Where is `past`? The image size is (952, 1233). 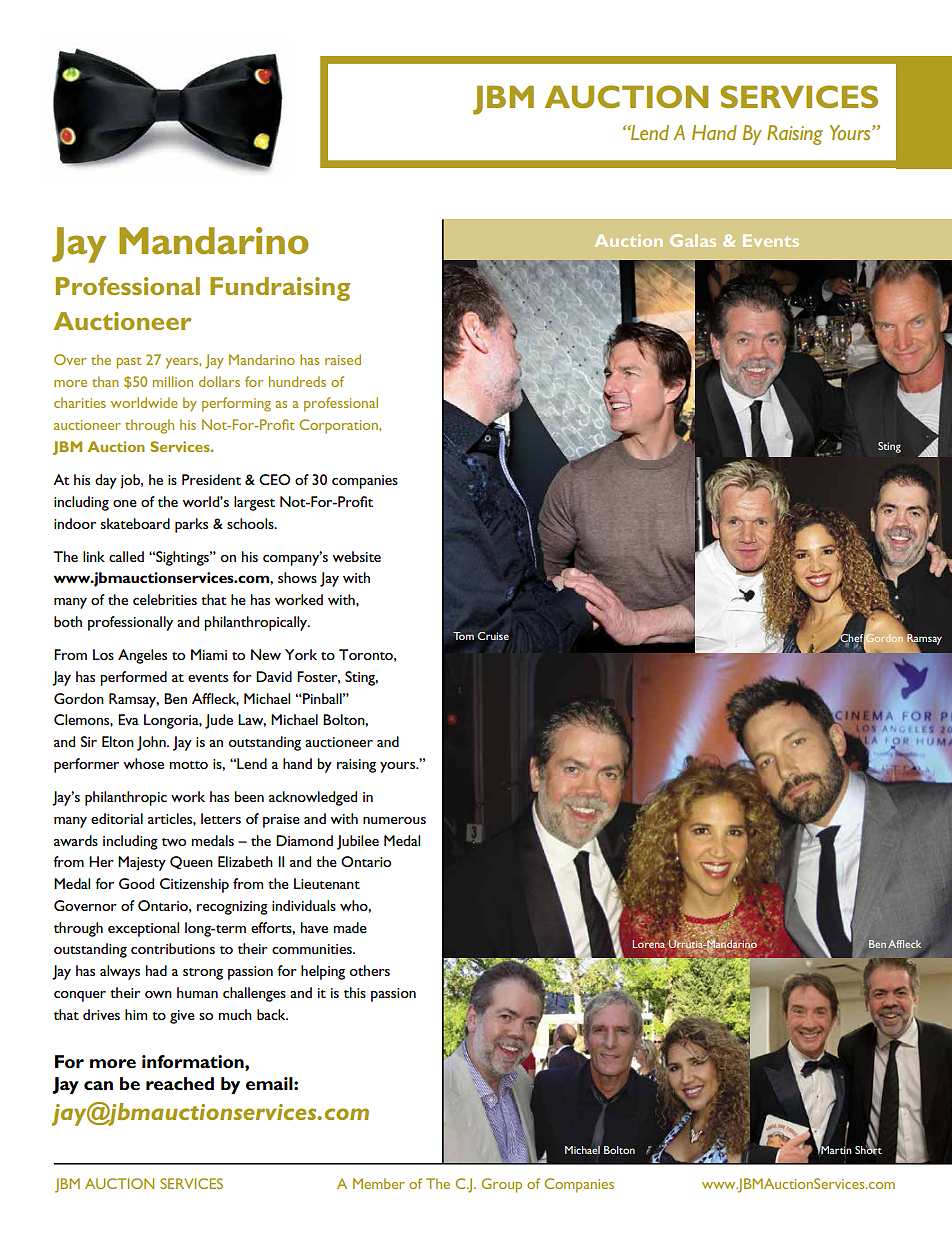
past is located at coordinates (129, 363).
